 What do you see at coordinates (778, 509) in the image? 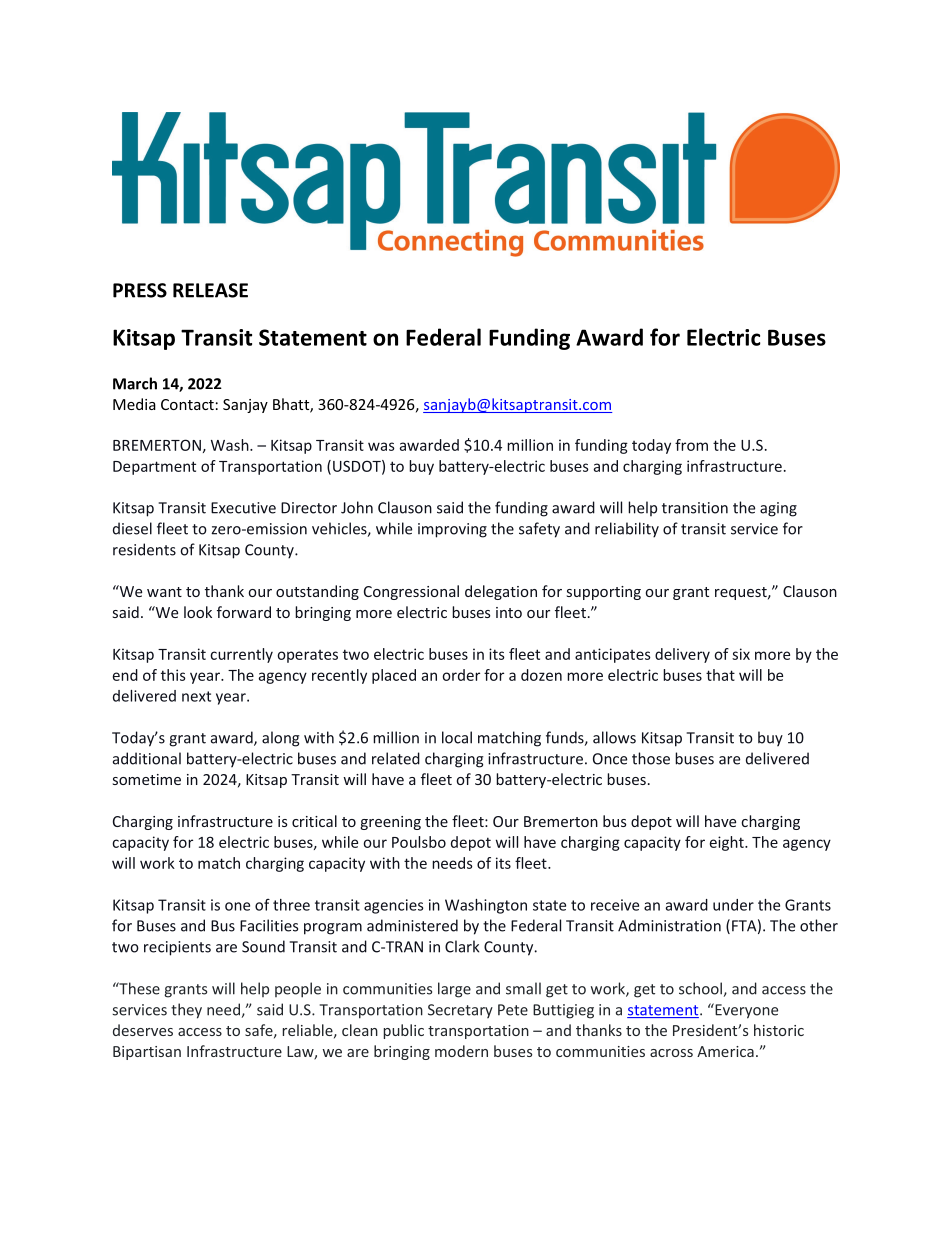
I see `aging` at bounding box center [778, 509].
